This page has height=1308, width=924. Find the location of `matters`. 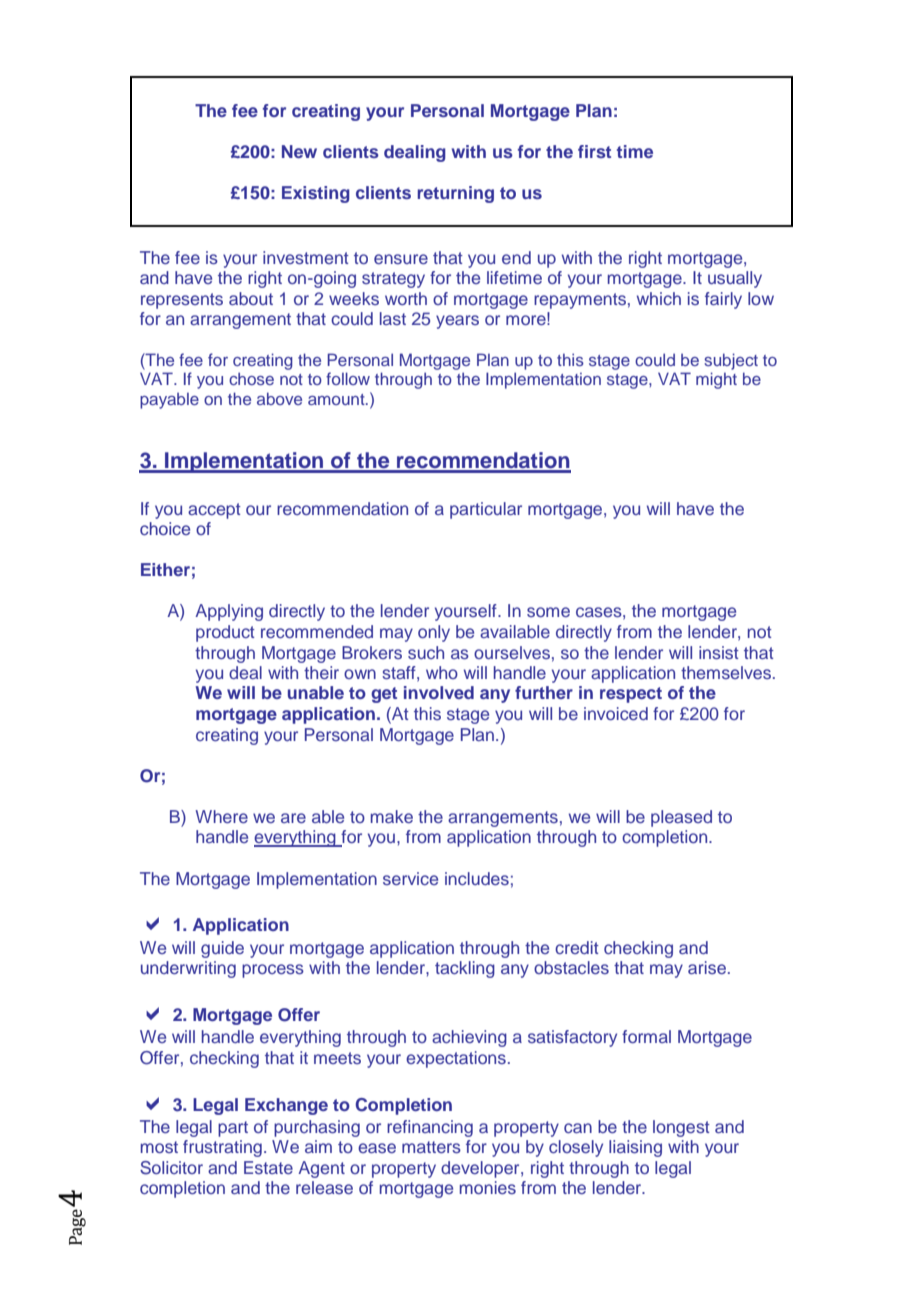

matters is located at coordinates (431, 1147).
